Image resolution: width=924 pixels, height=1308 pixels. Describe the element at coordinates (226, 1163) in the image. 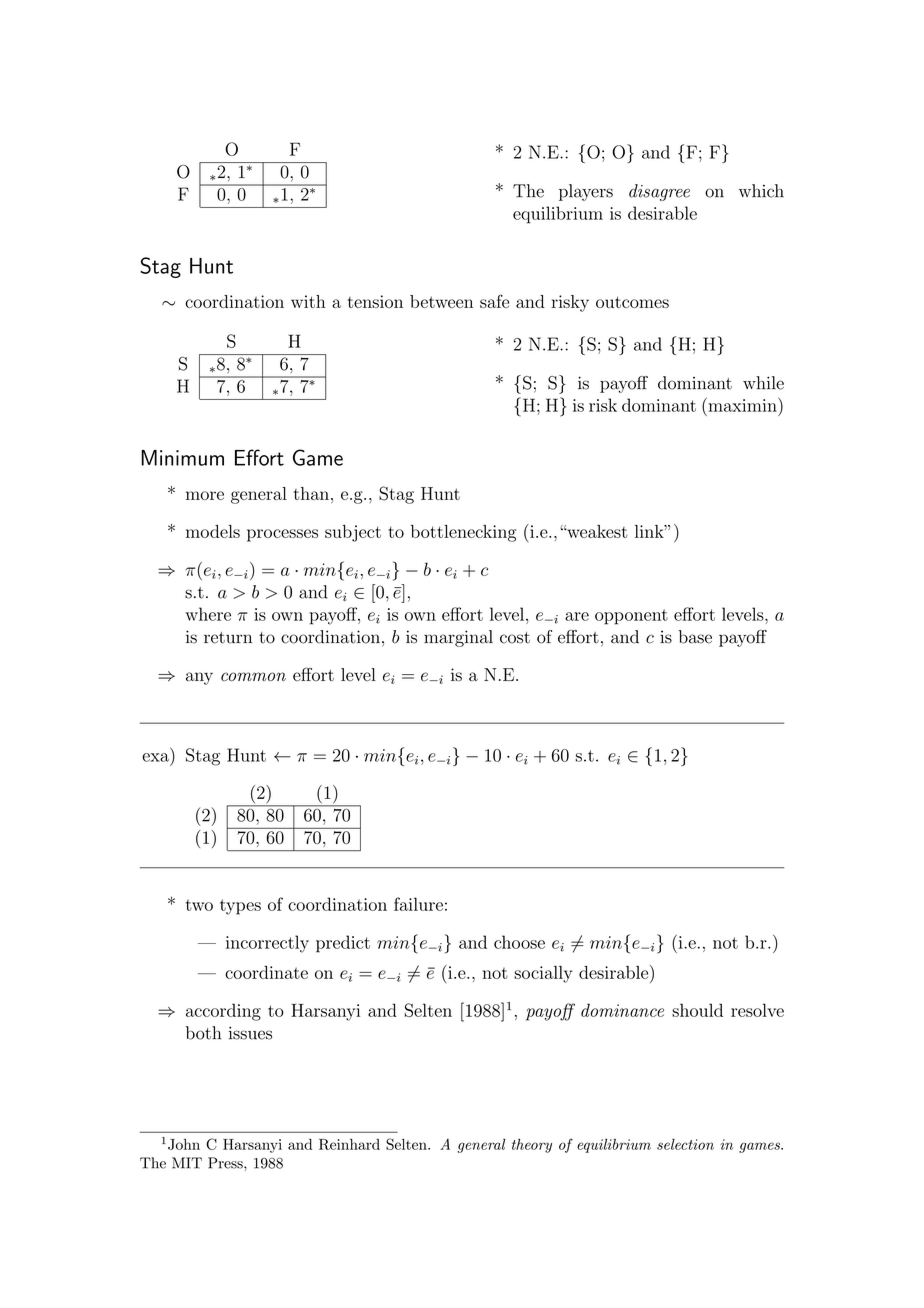

I see `Press` at that location.
